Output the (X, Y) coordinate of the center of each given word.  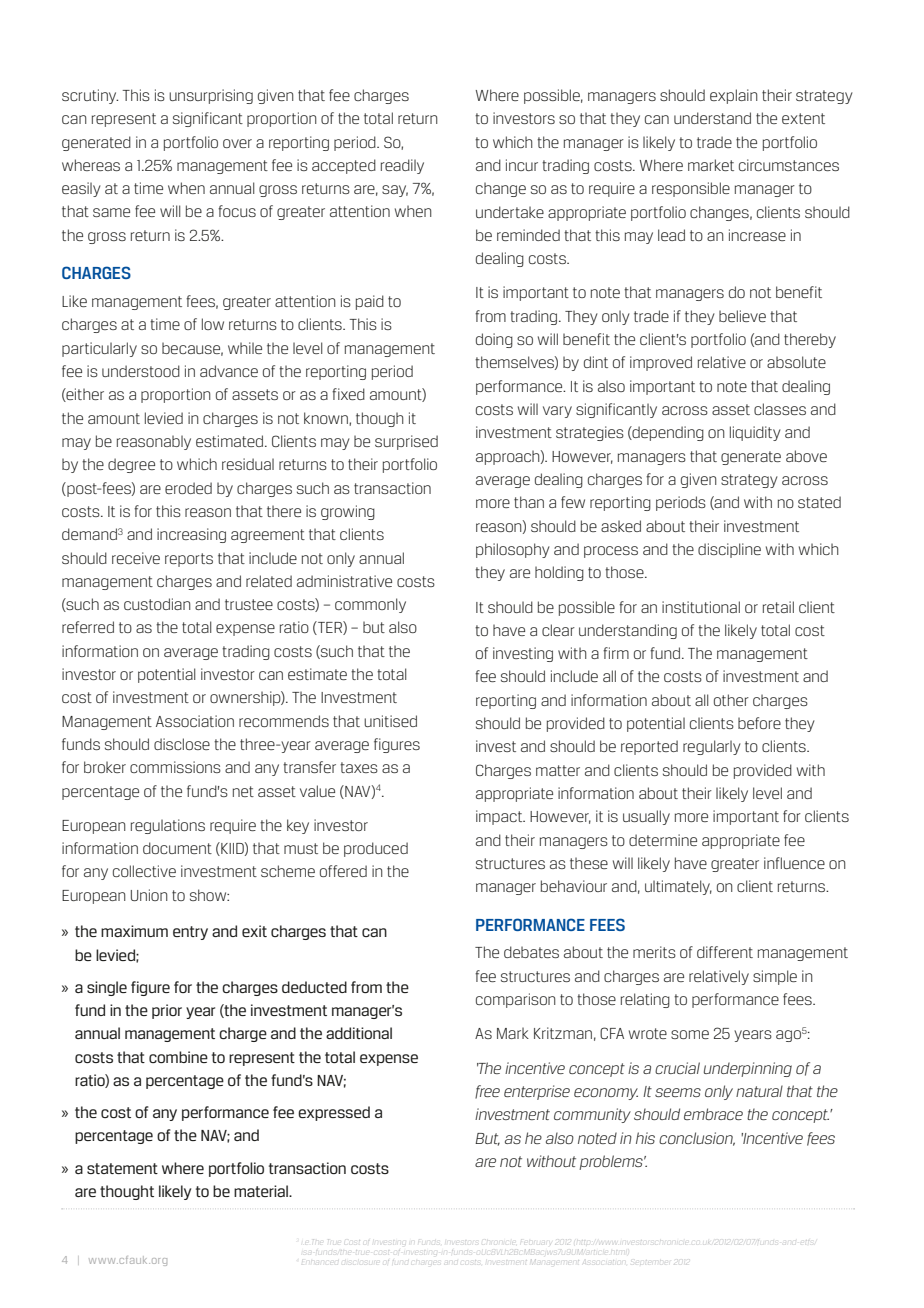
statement (122, 1168)
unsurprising (211, 96)
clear (558, 630)
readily (402, 166)
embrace (713, 1114)
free (487, 1092)
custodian (157, 604)
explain (734, 96)
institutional (701, 607)
